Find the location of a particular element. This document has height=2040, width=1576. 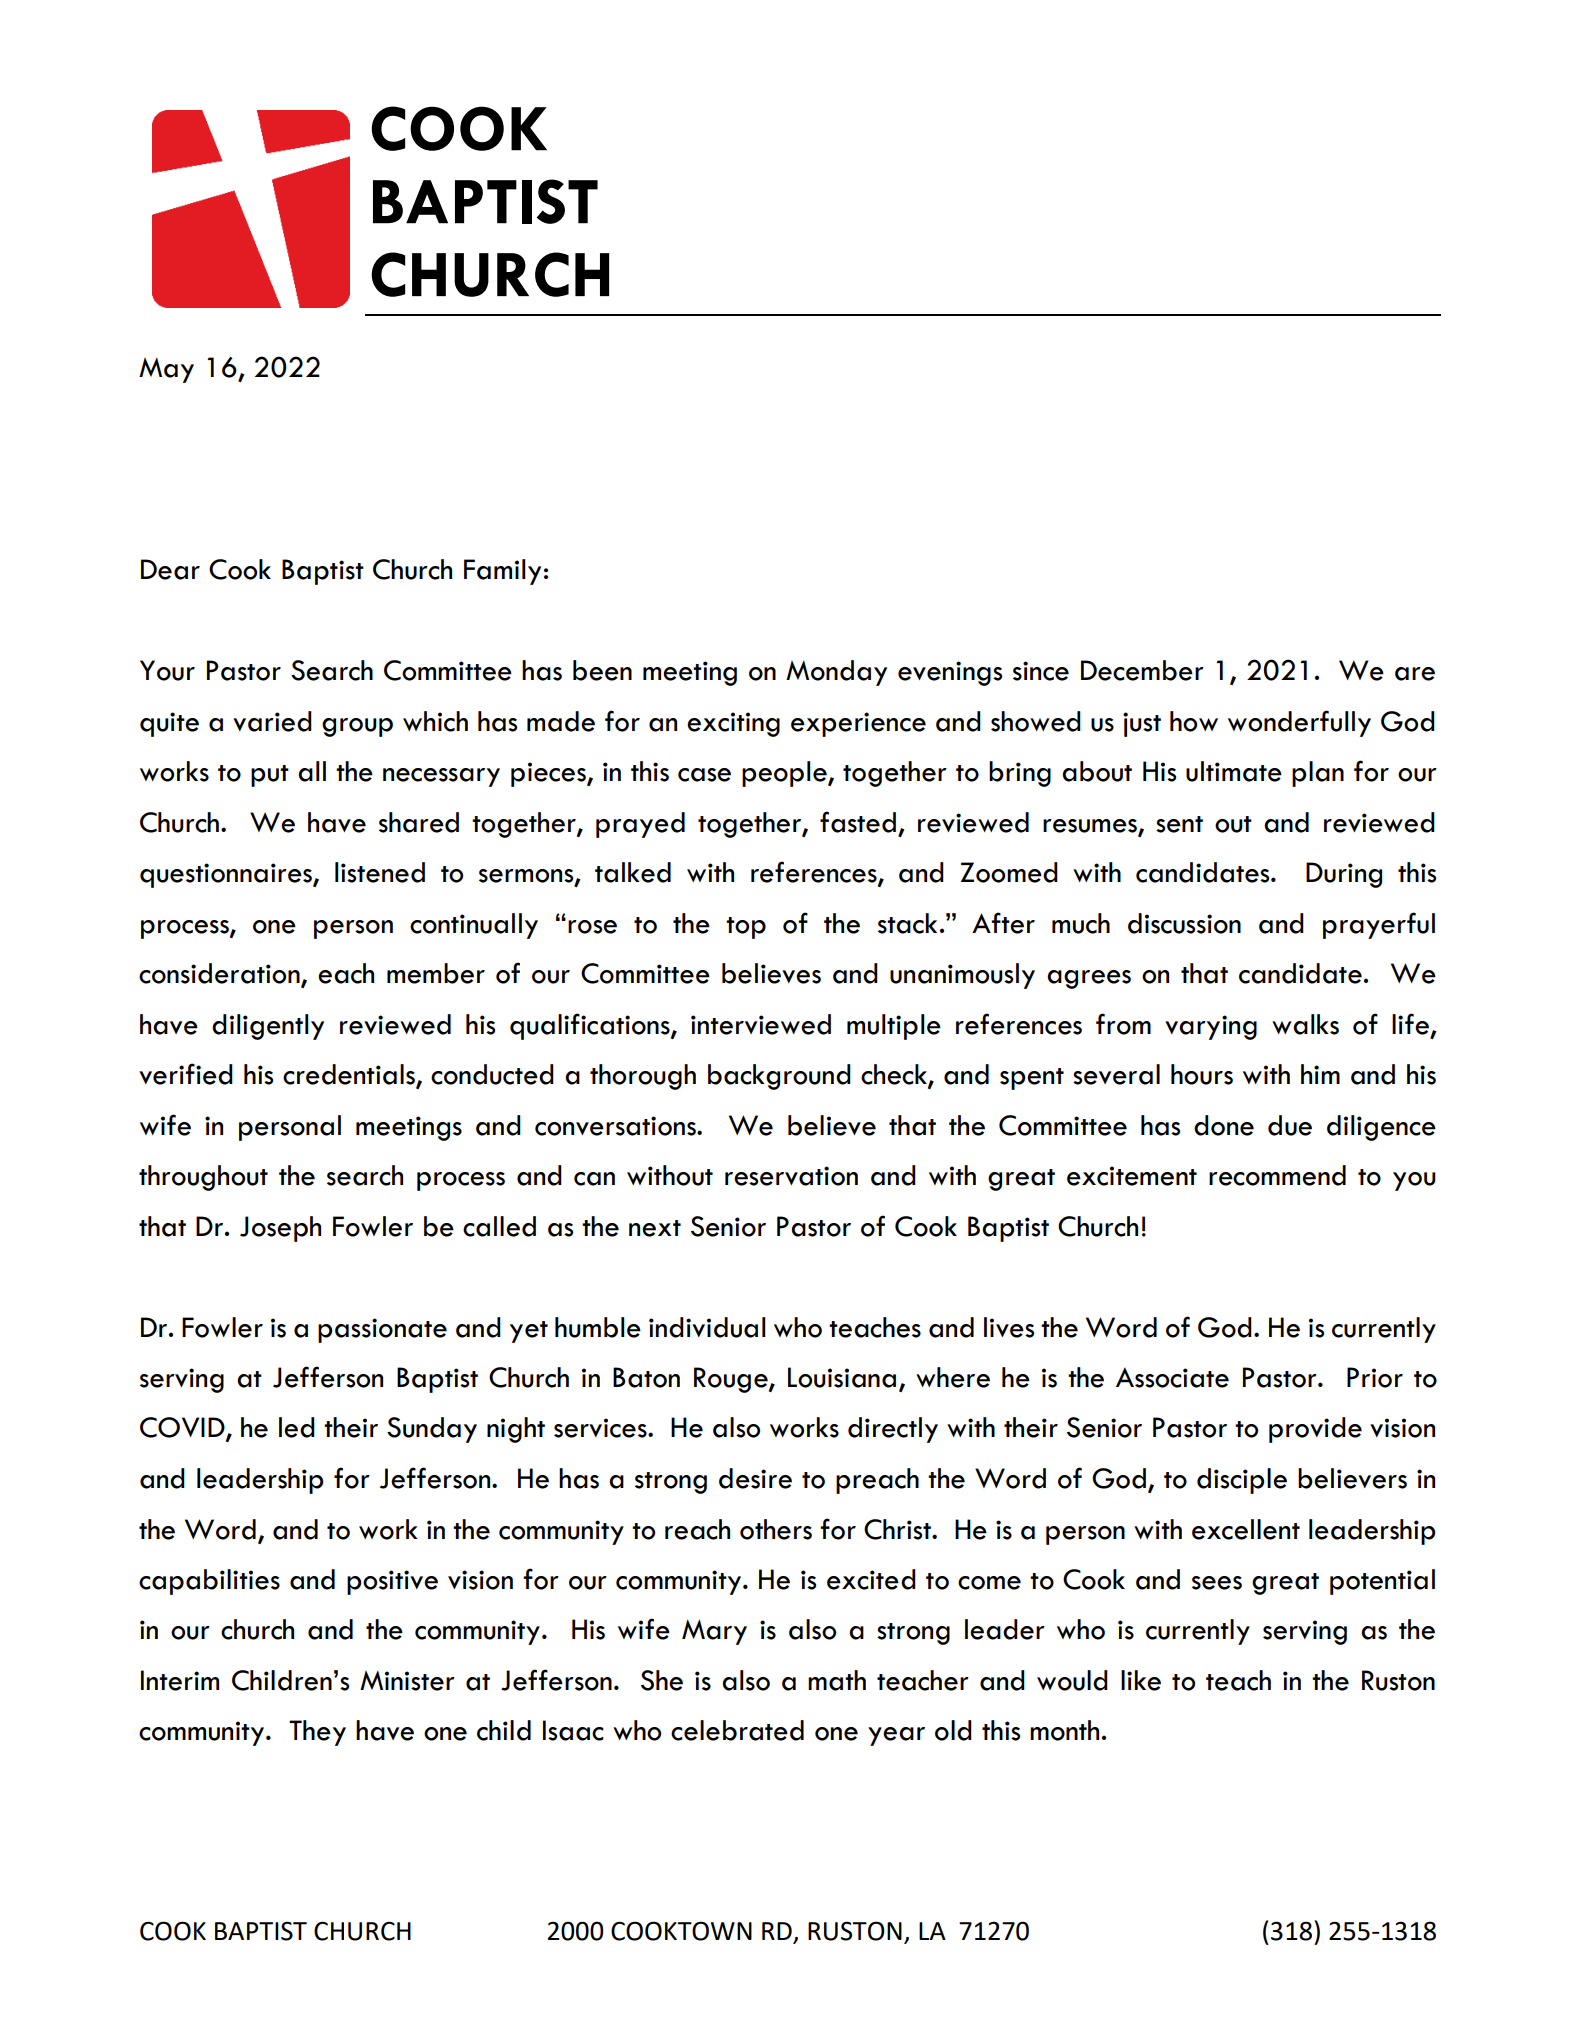

background is located at coordinates (779, 1077).
